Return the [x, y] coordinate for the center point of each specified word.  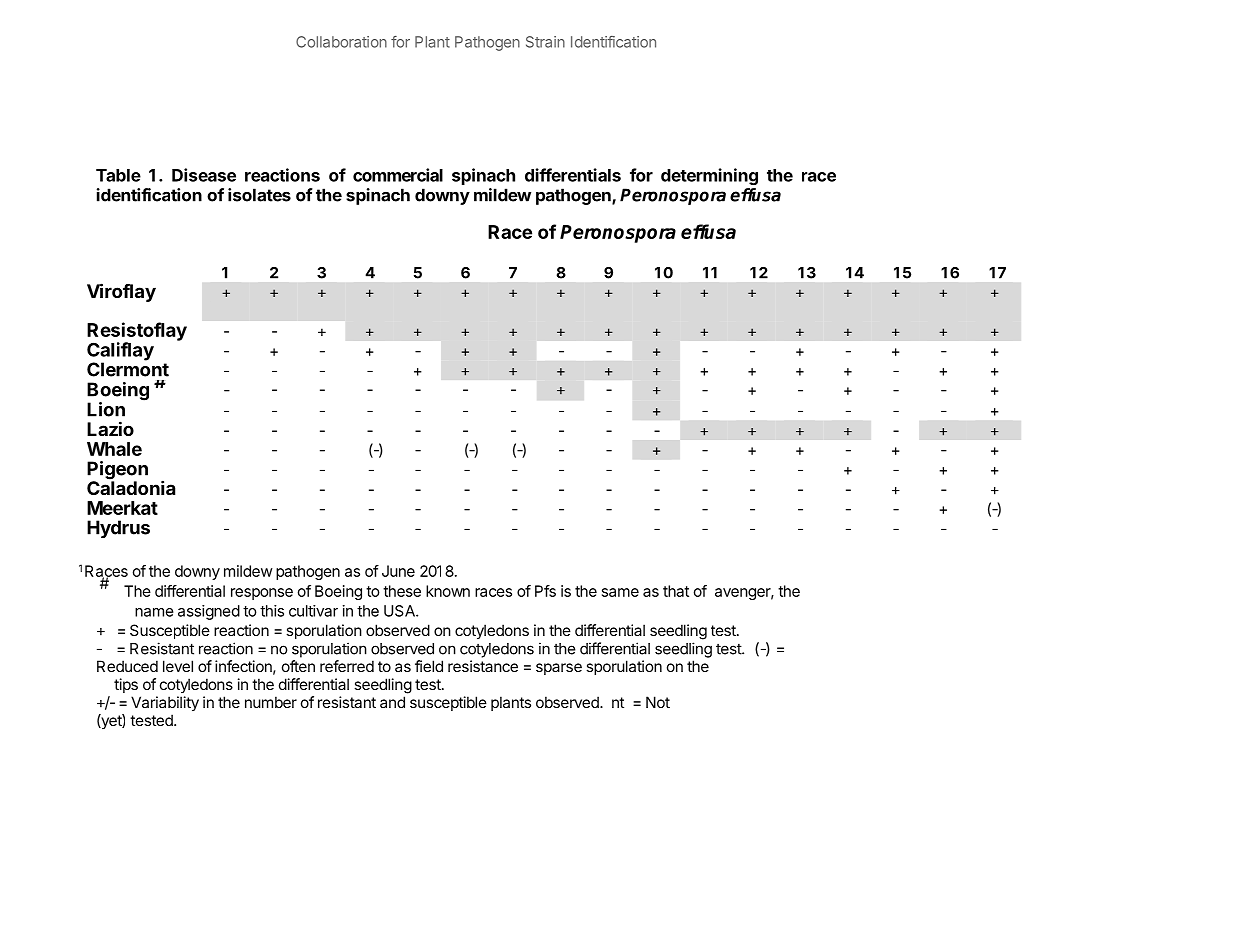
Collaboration [341, 42]
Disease [204, 175]
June [398, 571]
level [178, 666]
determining [709, 176]
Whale [114, 449]
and [392, 702]
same [620, 592]
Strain [545, 42]
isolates [259, 195]
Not [658, 702]
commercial [398, 175]
